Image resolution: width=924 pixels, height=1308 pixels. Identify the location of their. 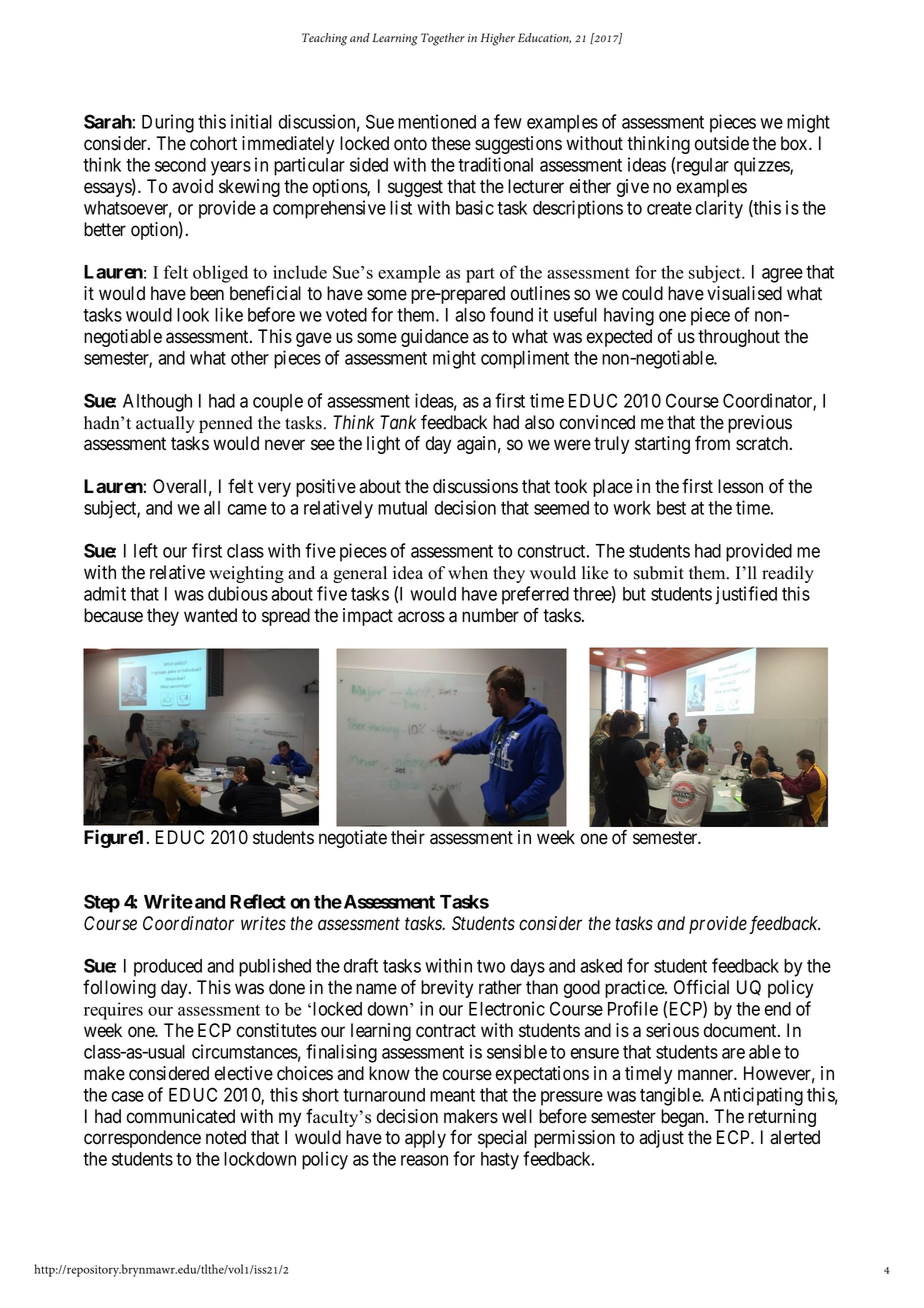
(408, 837).
